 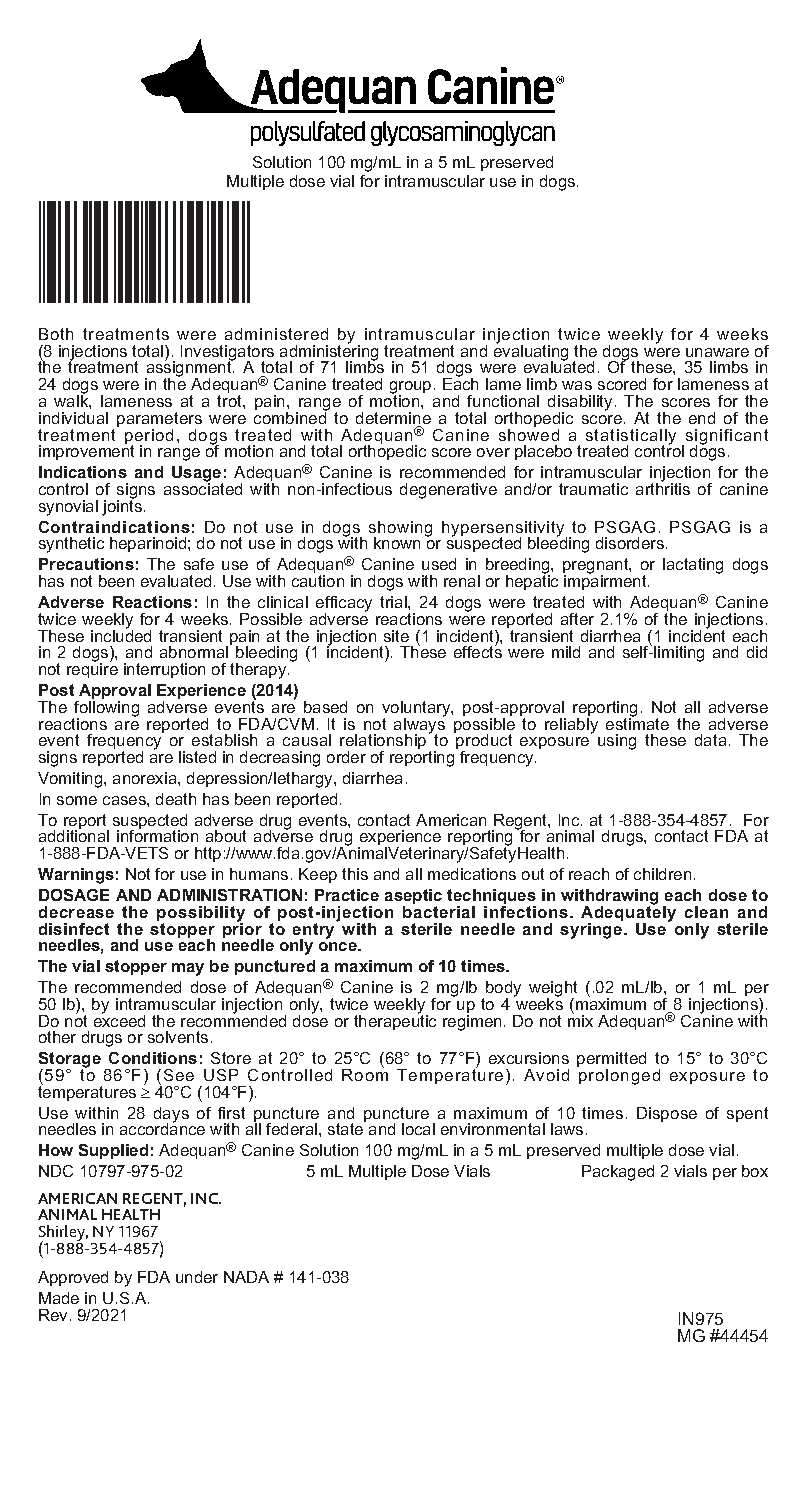 What do you see at coordinates (618, 1173) in the page?
I see `Packaged` at bounding box center [618, 1173].
